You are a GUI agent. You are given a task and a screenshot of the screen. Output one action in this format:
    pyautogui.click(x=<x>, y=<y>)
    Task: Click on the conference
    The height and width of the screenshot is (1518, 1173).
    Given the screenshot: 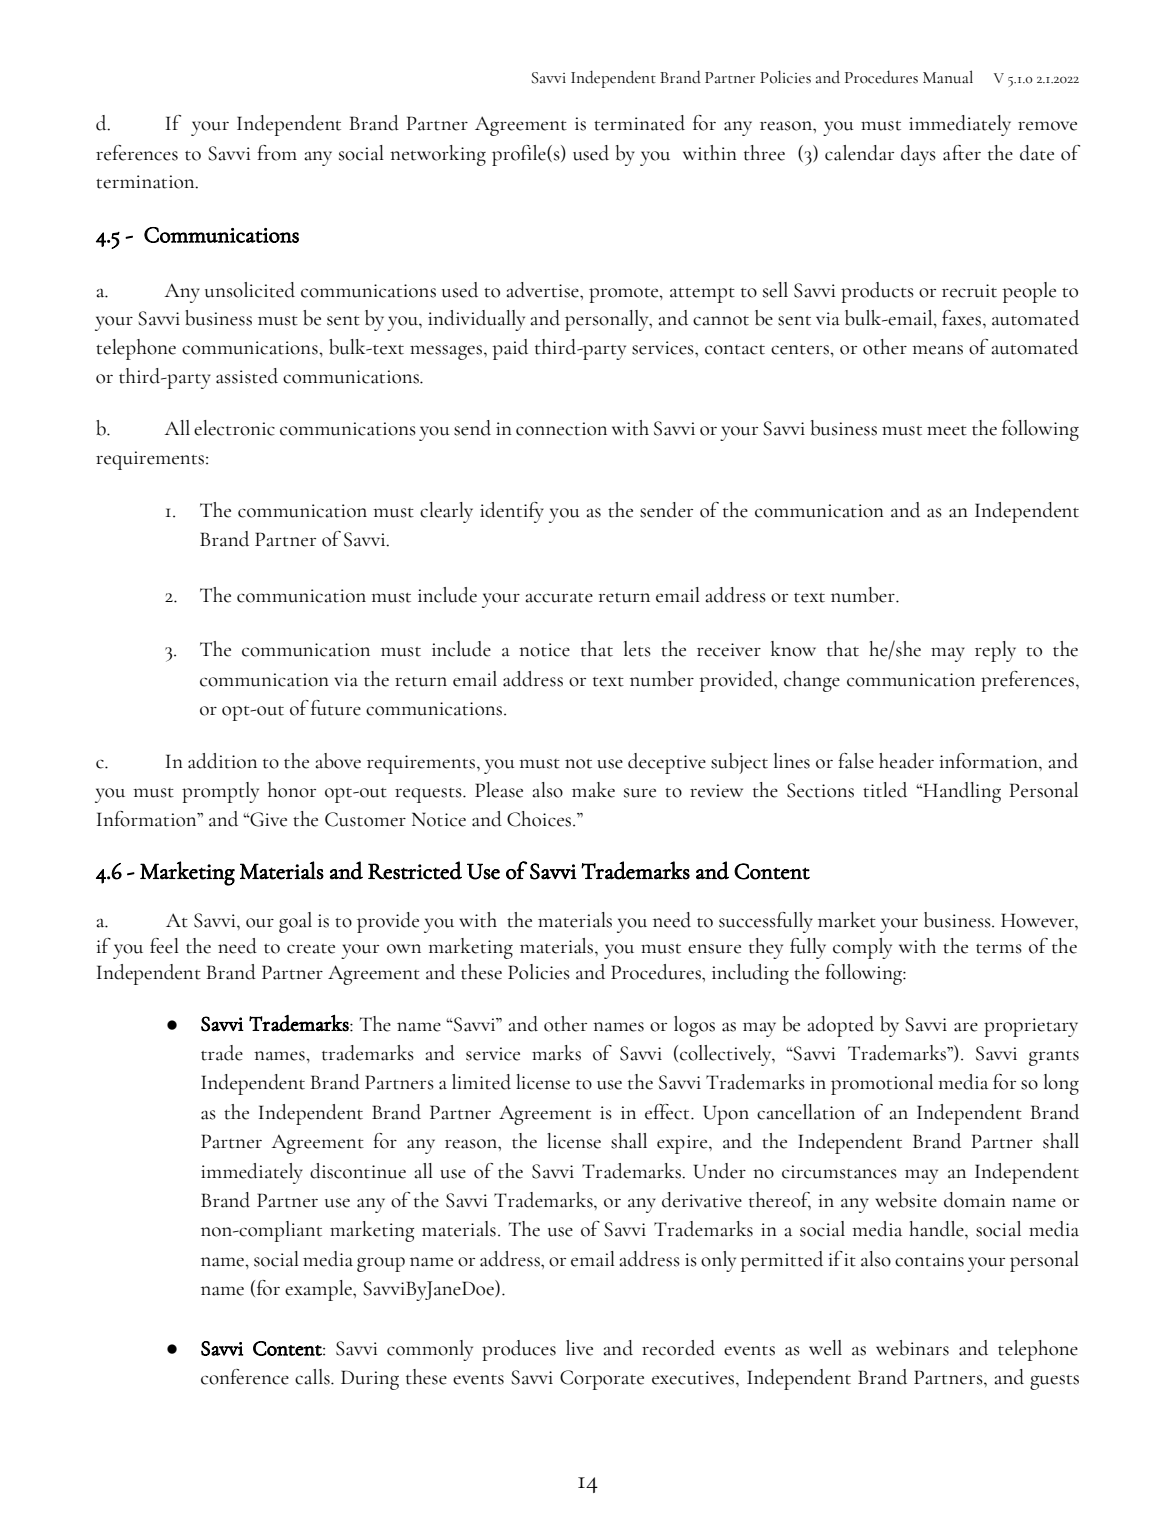 What is the action you would take?
    pyautogui.click(x=245, y=1377)
